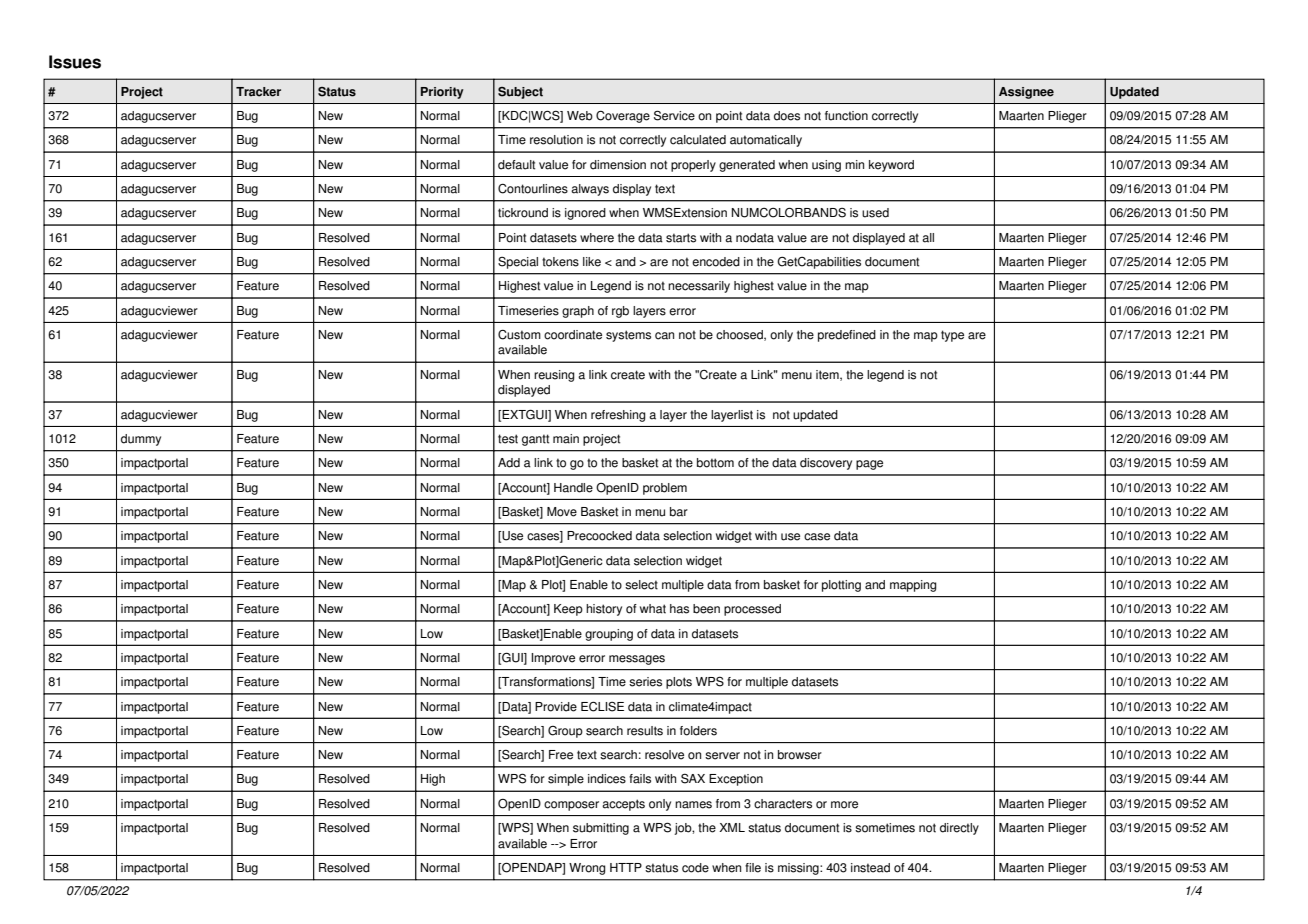 This screenshot has height=924, width=1308. What do you see at coordinates (637, 660) in the screenshot?
I see `messages` at bounding box center [637, 660].
